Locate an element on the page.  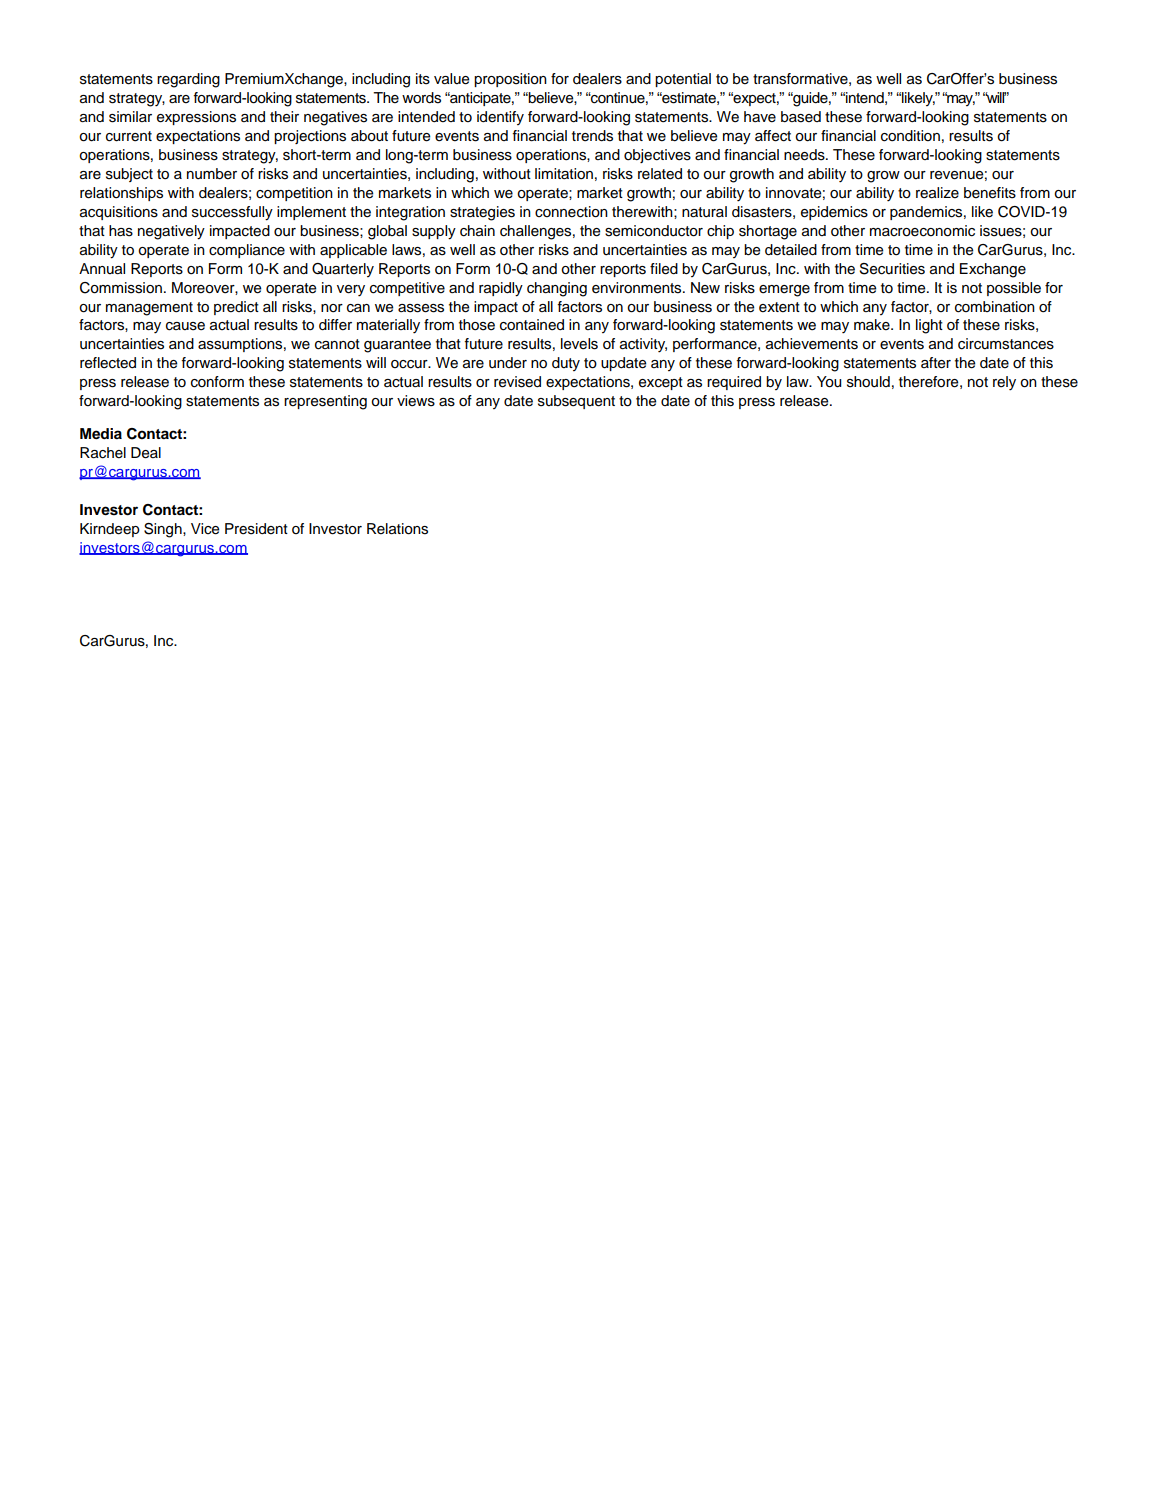
based is located at coordinates (801, 117).
